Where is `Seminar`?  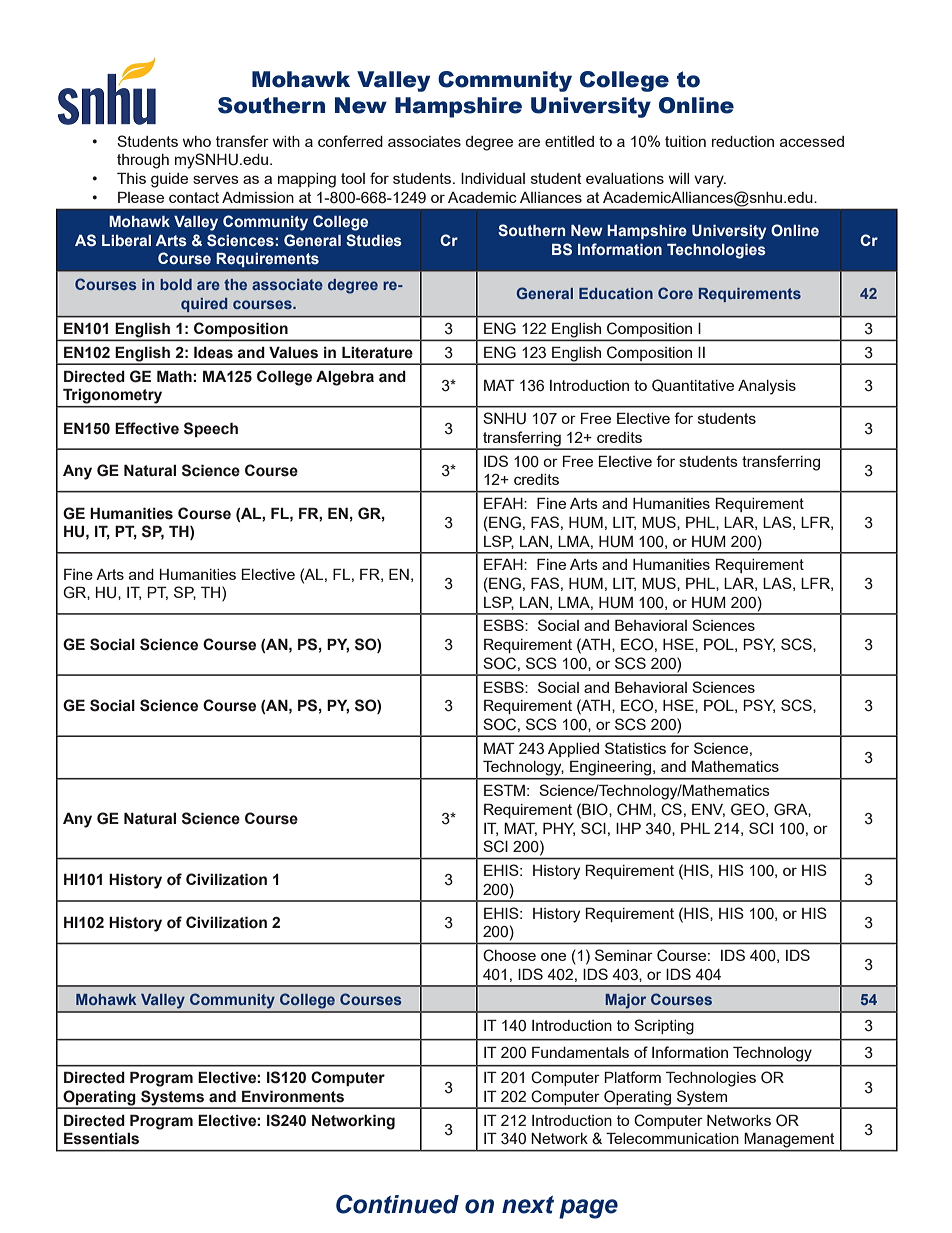
Seminar is located at coordinates (624, 955).
